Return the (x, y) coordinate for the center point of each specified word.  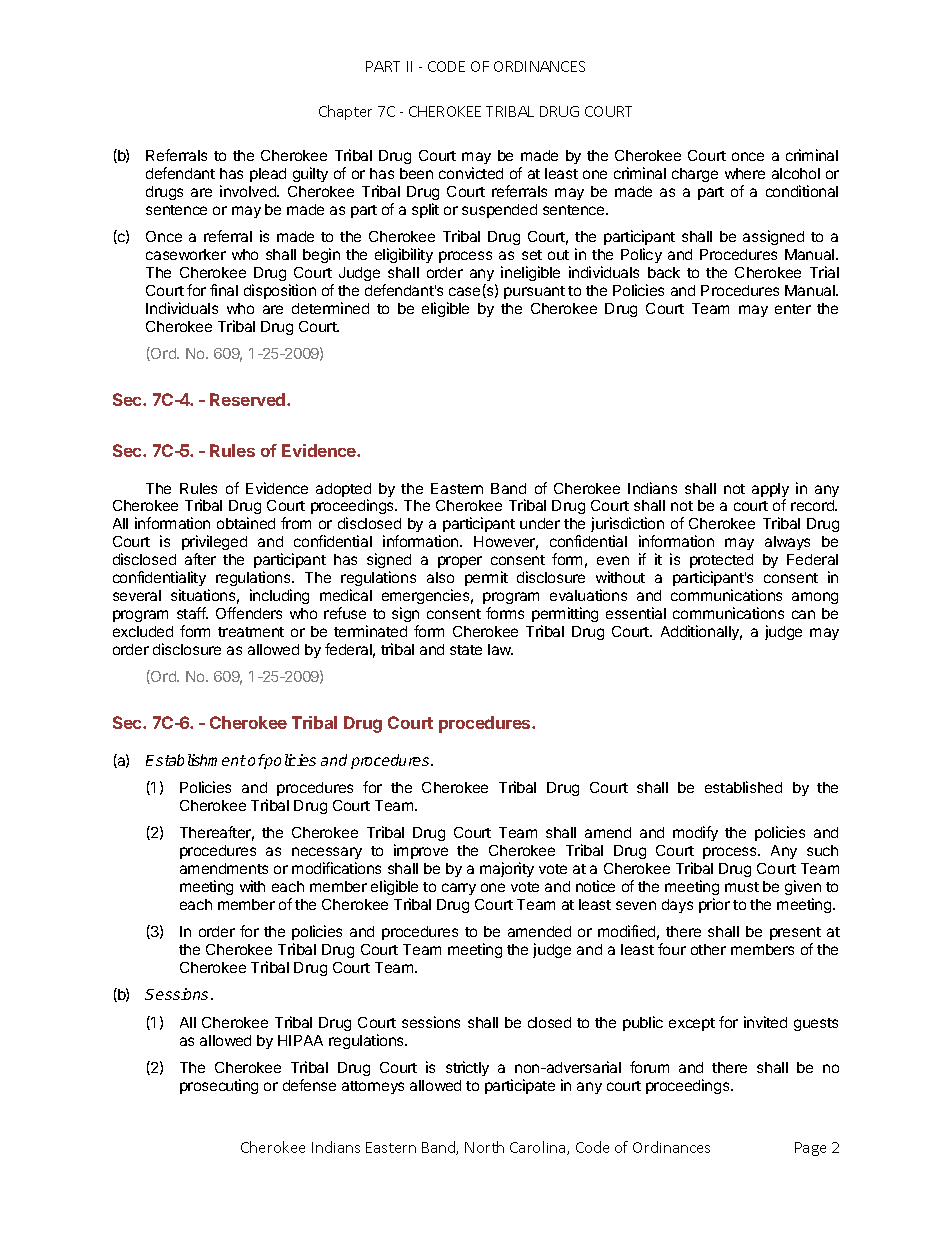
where (745, 173)
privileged (214, 544)
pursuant (534, 292)
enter (793, 309)
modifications (336, 868)
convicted (471, 173)
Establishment (196, 760)
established (743, 787)
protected (721, 561)
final (224, 290)
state (466, 650)
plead (268, 175)
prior (714, 905)
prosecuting (219, 1086)
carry (459, 889)
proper (460, 562)
